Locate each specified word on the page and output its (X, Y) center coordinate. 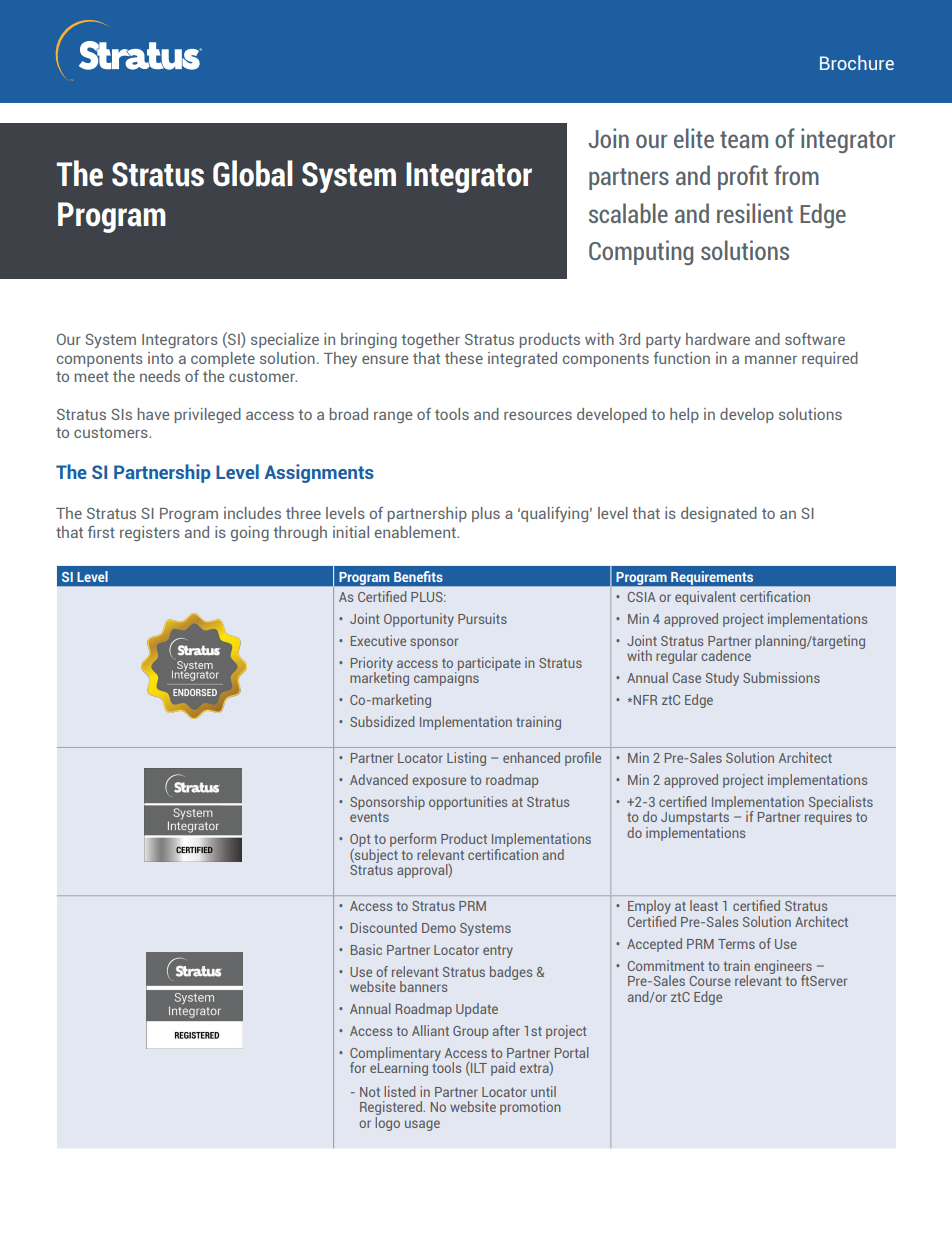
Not (370, 1092)
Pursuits (482, 618)
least (704, 905)
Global (253, 173)
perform (413, 840)
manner (771, 359)
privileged (208, 415)
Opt (360, 841)
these (464, 358)
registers (150, 533)
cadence (726, 655)
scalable (628, 213)
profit (743, 177)
